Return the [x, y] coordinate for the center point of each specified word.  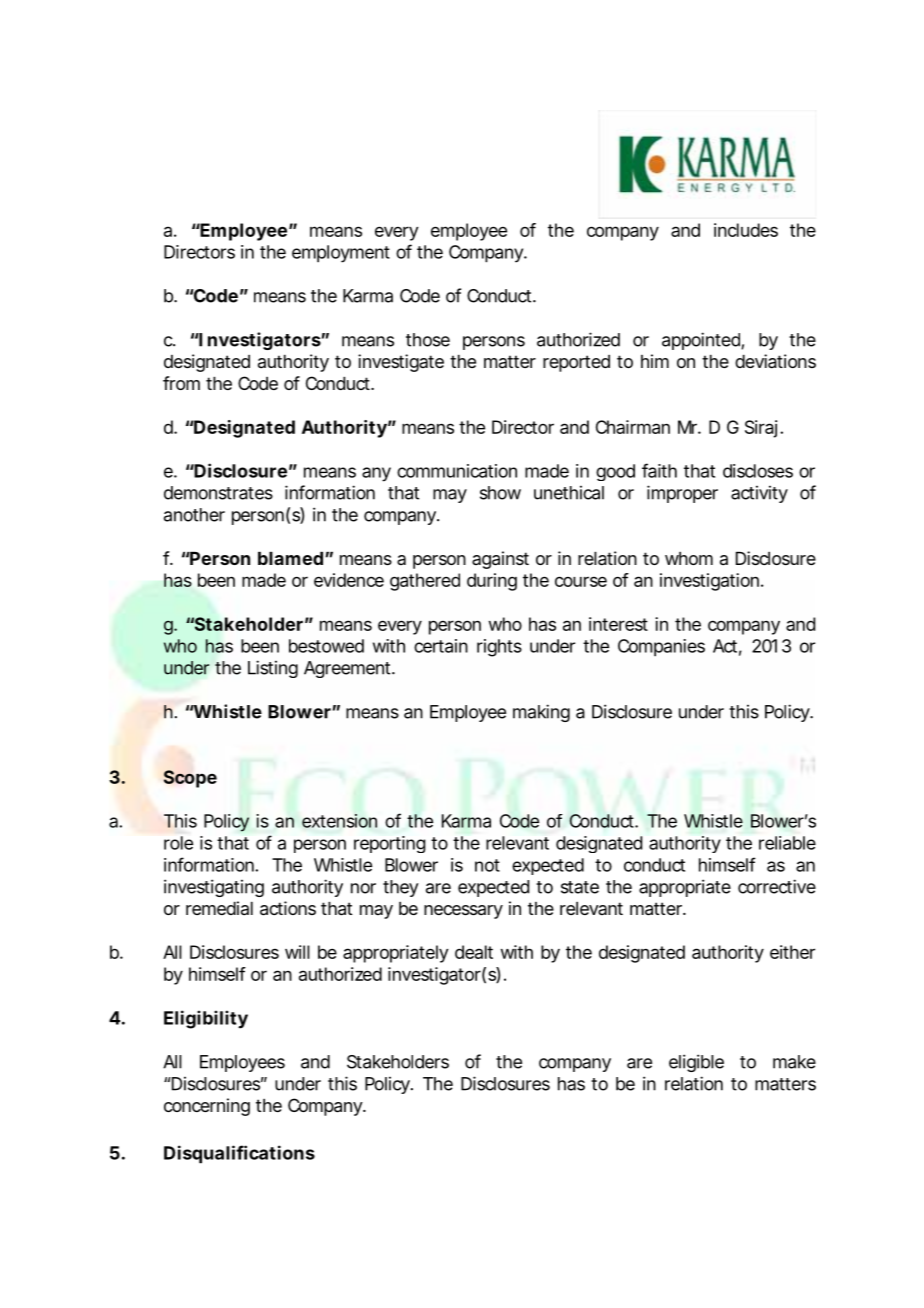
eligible [696, 1063]
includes [746, 230]
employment [341, 254]
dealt [474, 952]
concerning [207, 1107]
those [428, 340]
